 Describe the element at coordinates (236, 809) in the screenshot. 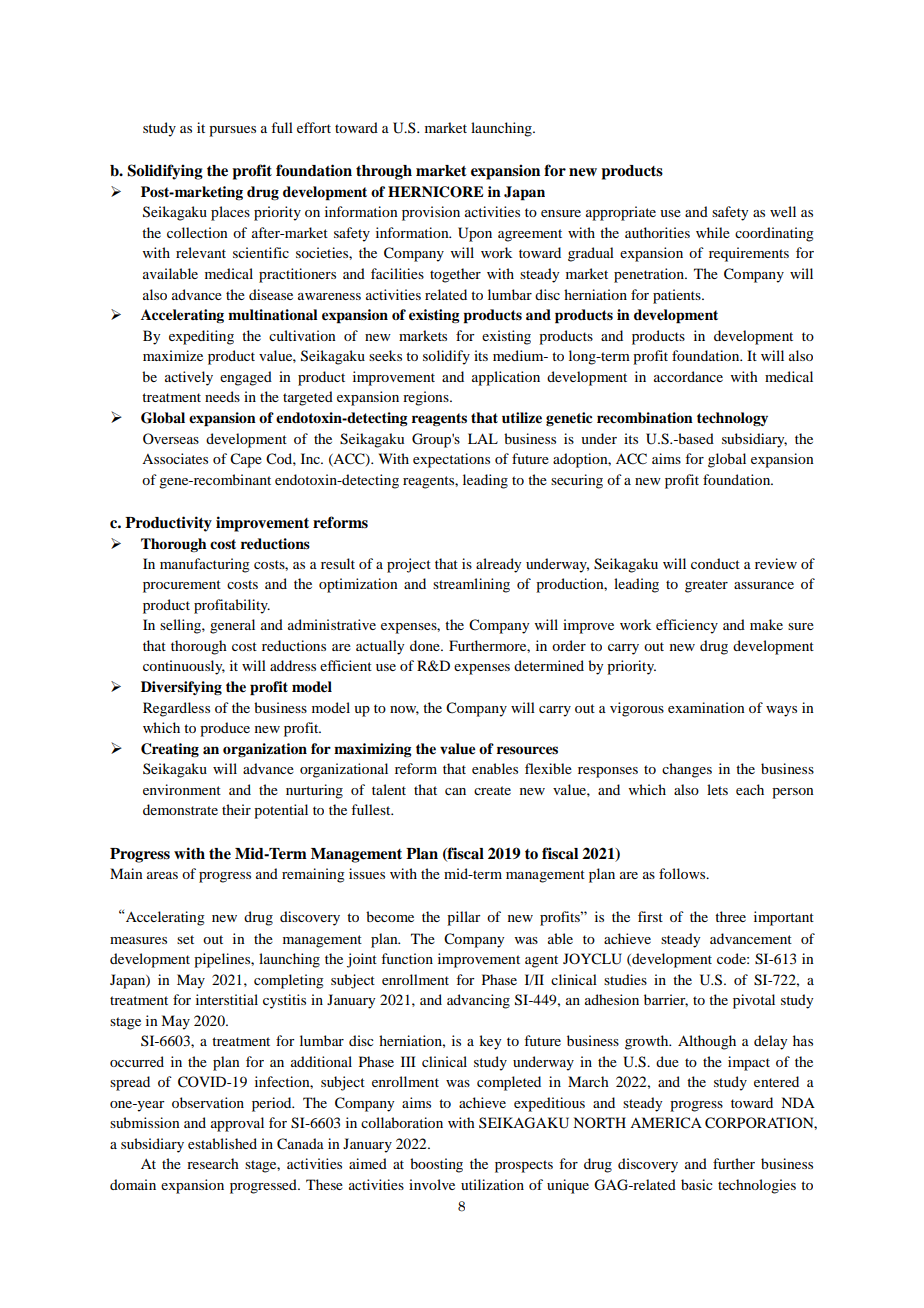

I see `their` at that location.
